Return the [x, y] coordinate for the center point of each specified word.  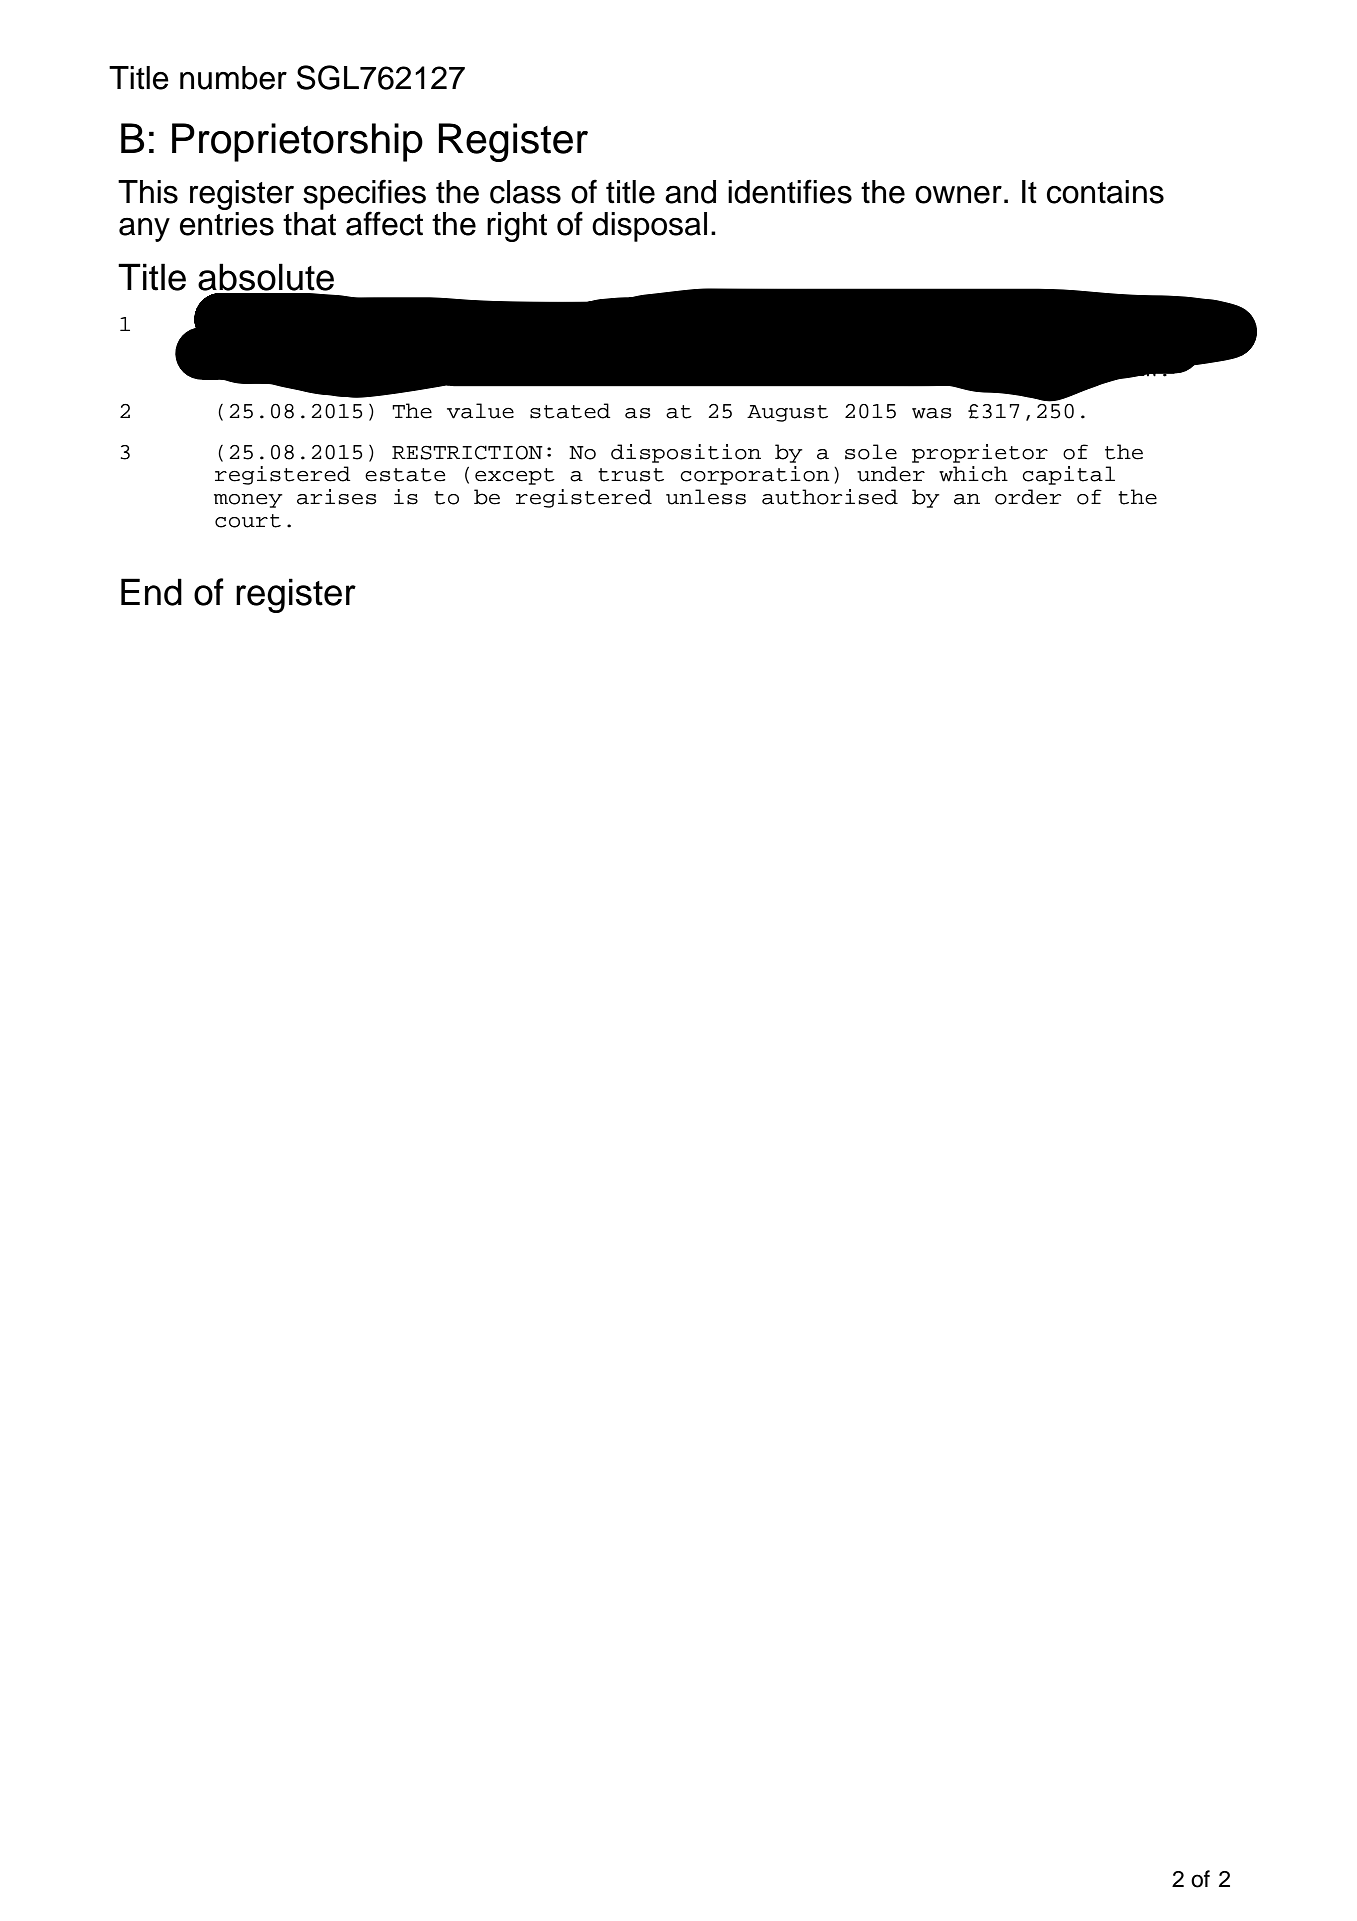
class [525, 192]
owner [958, 195]
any [144, 230]
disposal [649, 227]
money [248, 501]
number [233, 78]
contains [1105, 192]
